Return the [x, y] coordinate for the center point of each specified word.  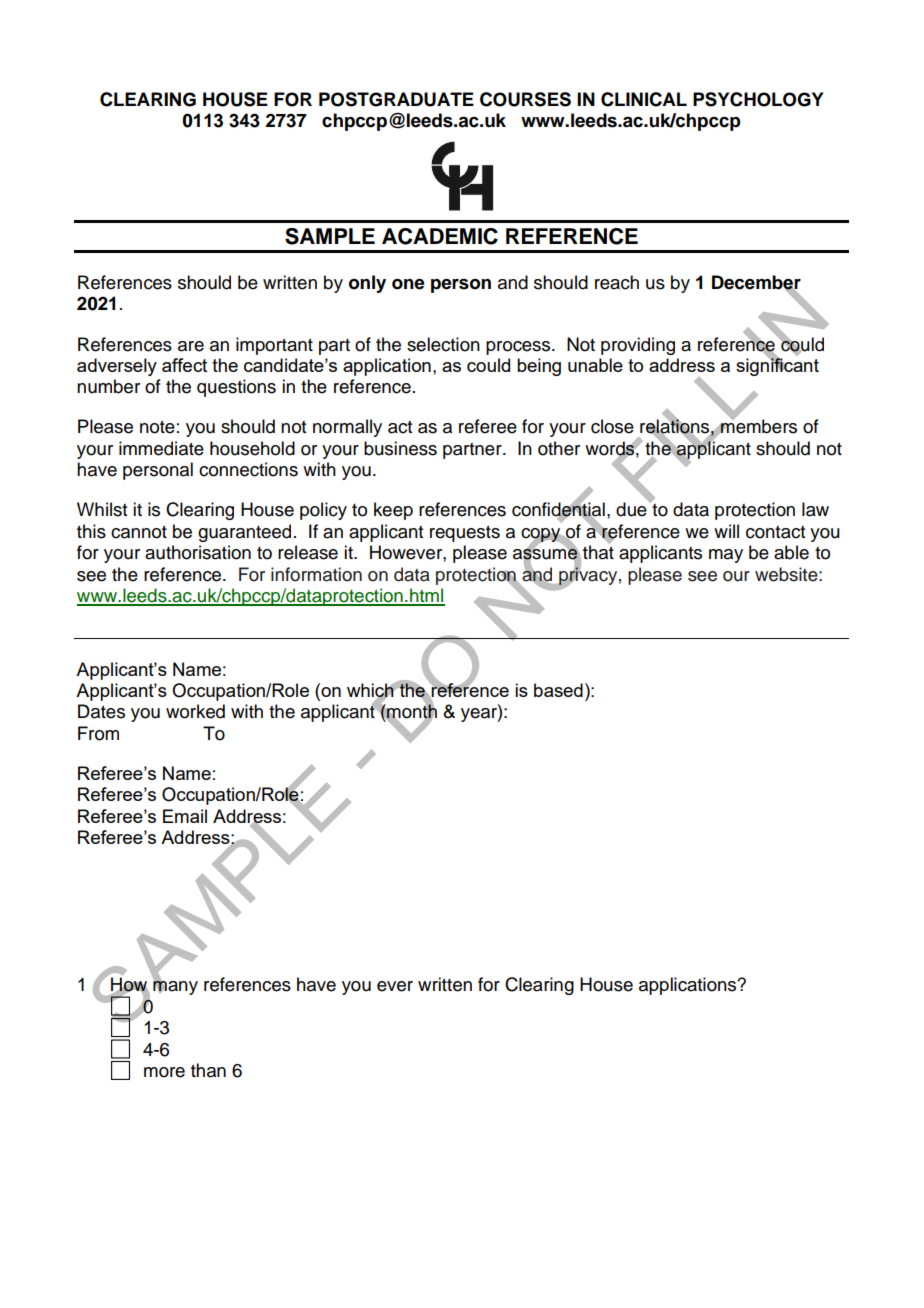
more [164, 1072]
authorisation [198, 552]
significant [777, 366]
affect [184, 365]
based [558, 690]
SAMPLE [330, 236]
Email [185, 816]
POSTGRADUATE [396, 99]
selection [443, 344]
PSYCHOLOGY [758, 99]
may [726, 556]
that [598, 552]
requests [465, 534]
